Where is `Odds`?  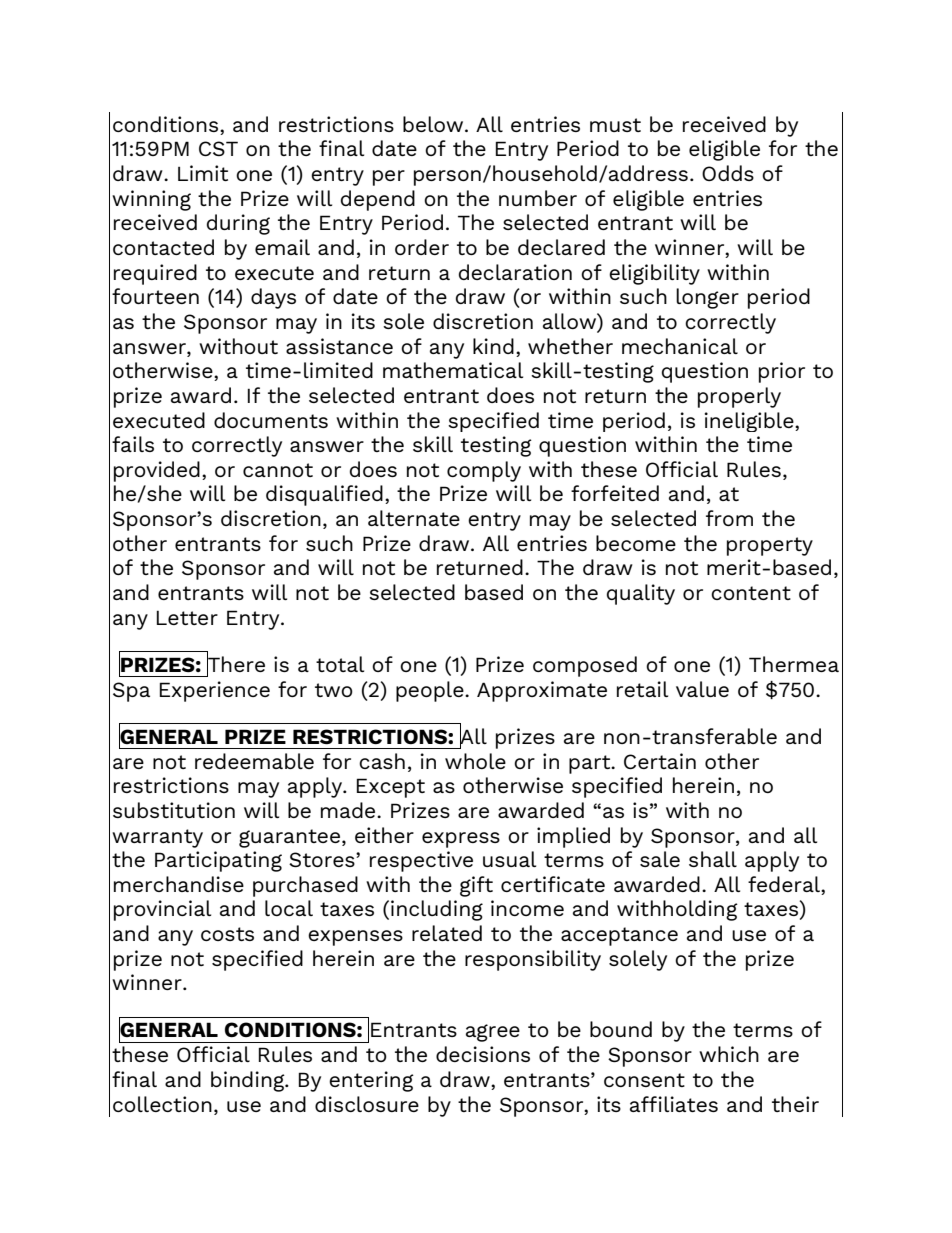 Odds is located at coordinates (728, 173).
